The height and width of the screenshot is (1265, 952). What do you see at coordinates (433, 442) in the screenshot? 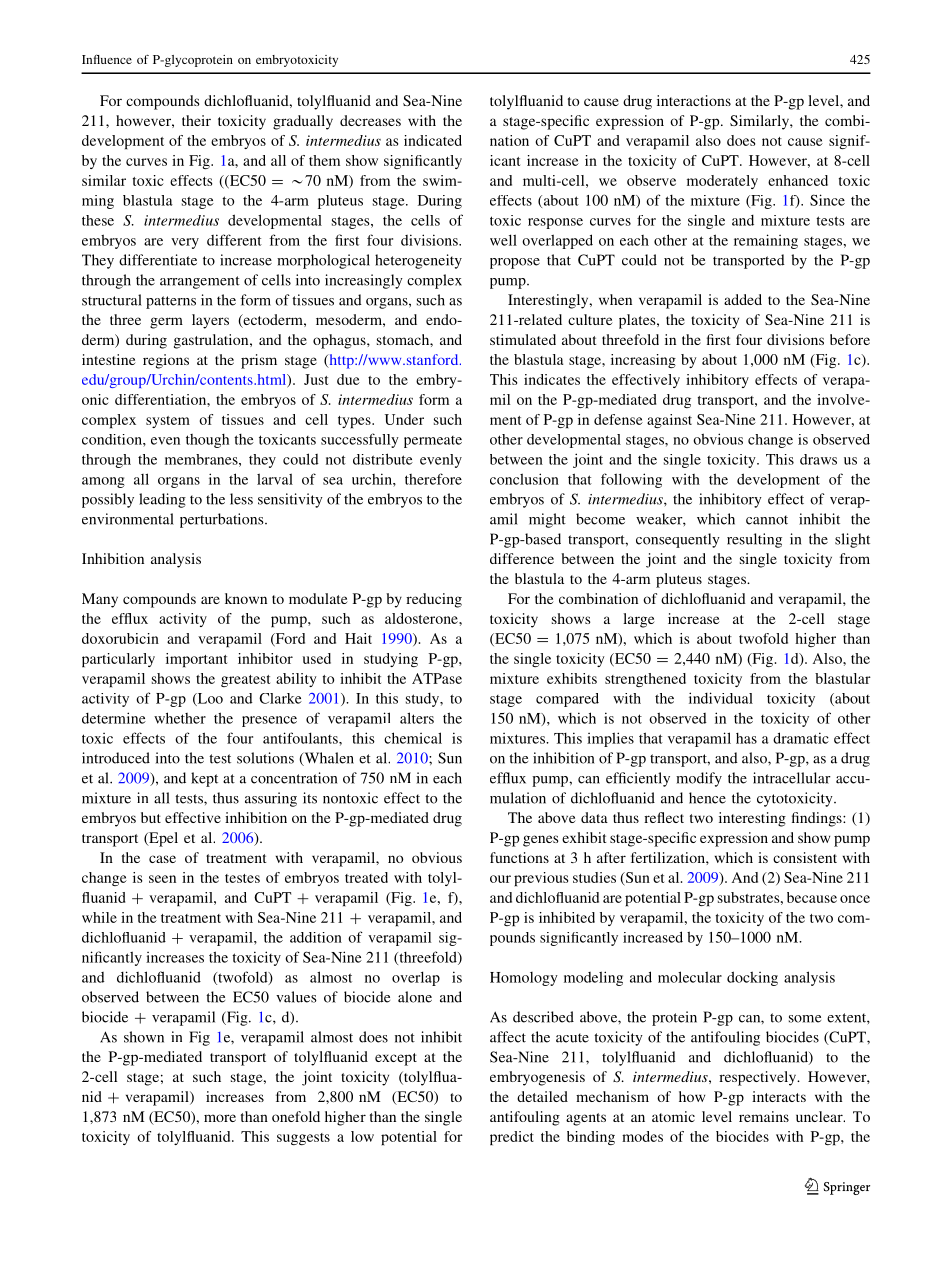
I see `permeate` at bounding box center [433, 442].
